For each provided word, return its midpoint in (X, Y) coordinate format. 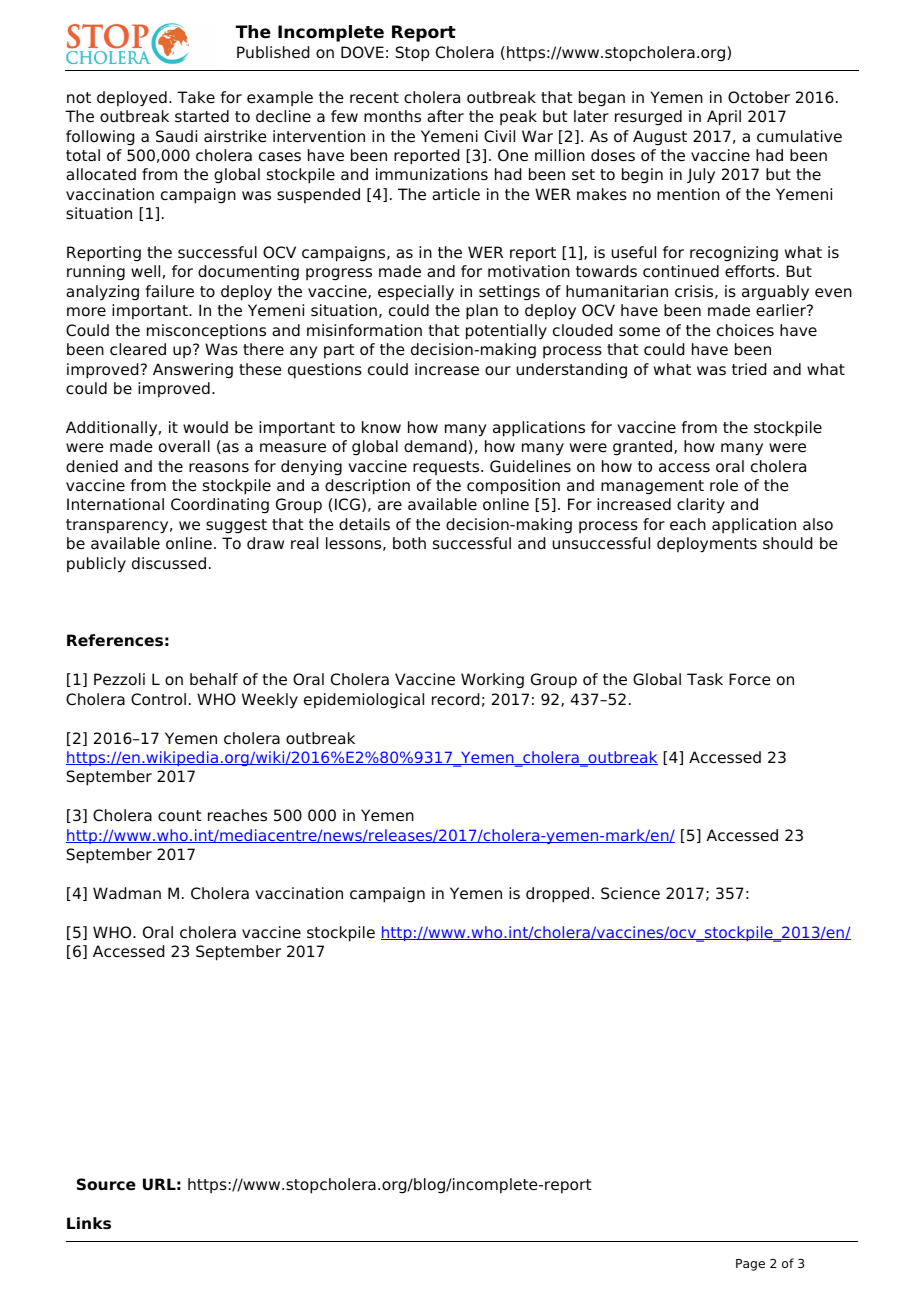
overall (184, 446)
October (759, 97)
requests (447, 468)
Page (750, 1265)
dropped (557, 895)
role (724, 485)
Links (89, 1223)
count (180, 816)
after (445, 116)
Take (196, 97)
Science (630, 893)
